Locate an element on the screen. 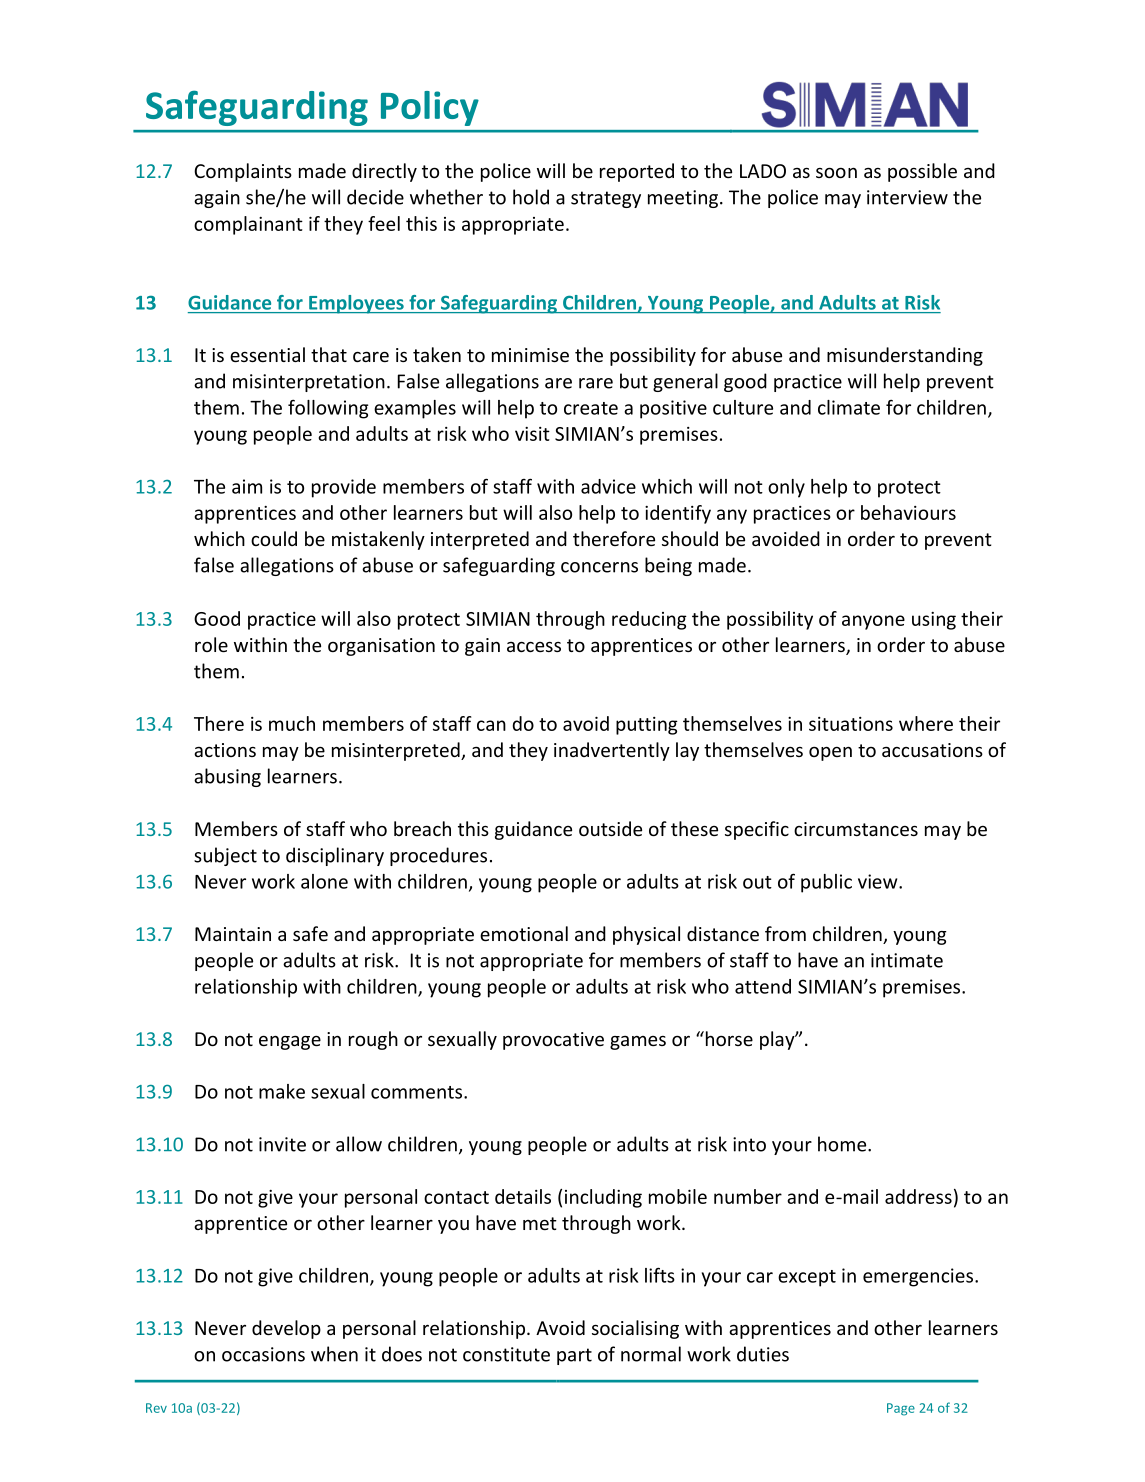 This screenshot has height=1482, width=1145. intimate is located at coordinates (907, 960).
